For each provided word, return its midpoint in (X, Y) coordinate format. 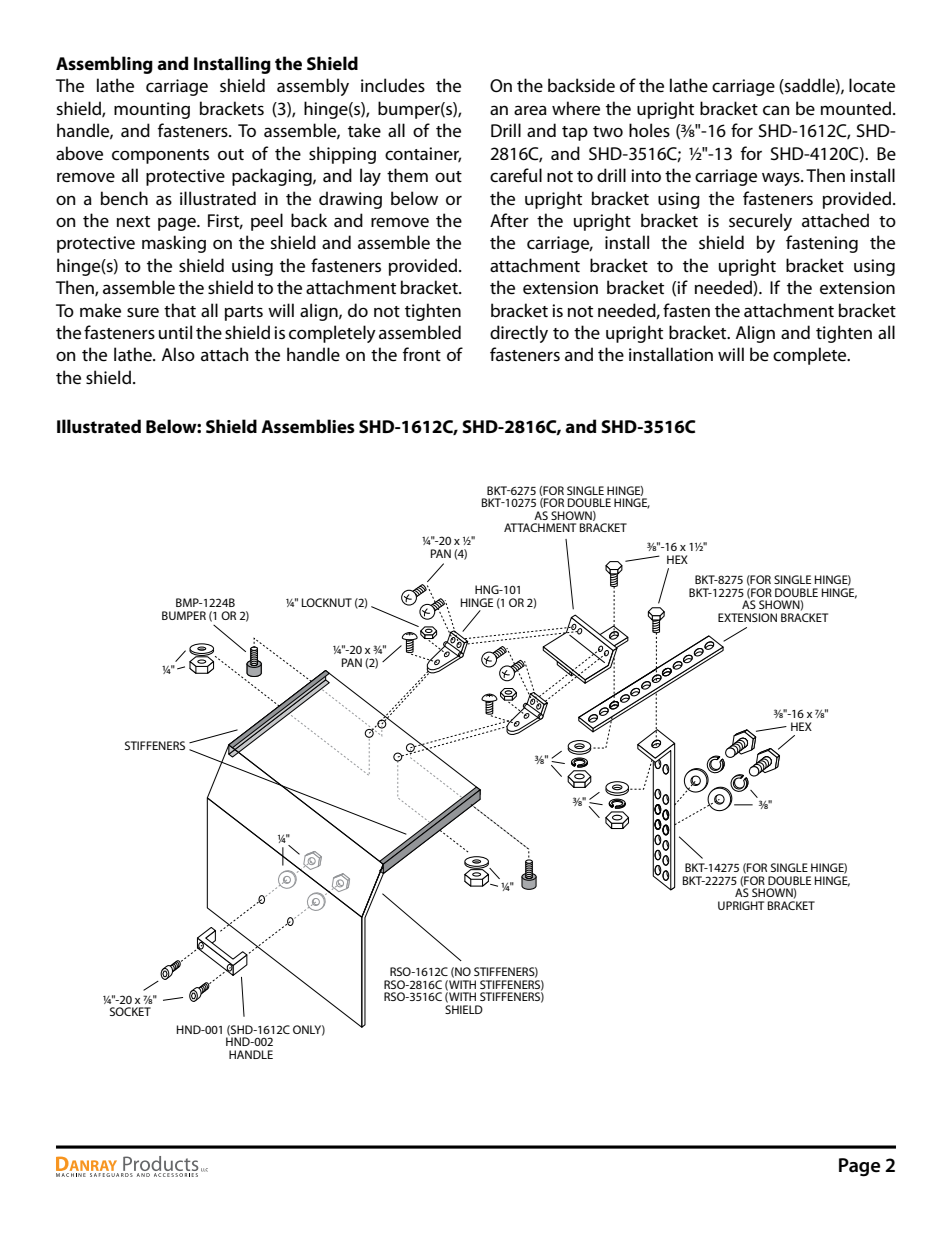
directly (519, 334)
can (776, 110)
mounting (152, 110)
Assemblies (308, 426)
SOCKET (130, 1011)
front (422, 354)
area (530, 110)
